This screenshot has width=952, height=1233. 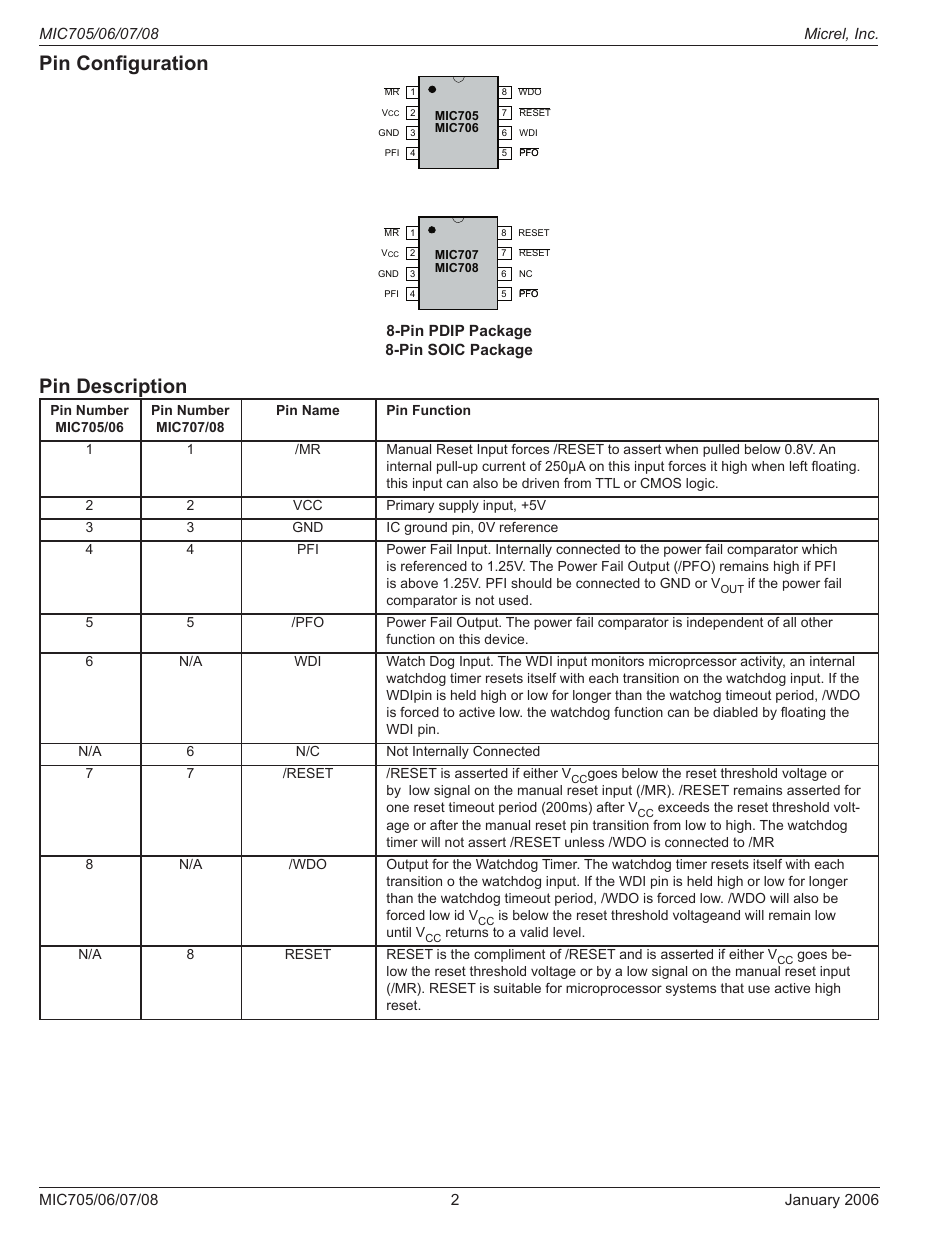 What do you see at coordinates (397, 808) in the screenshot?
I see `one` at bounding box center [397, 808].
